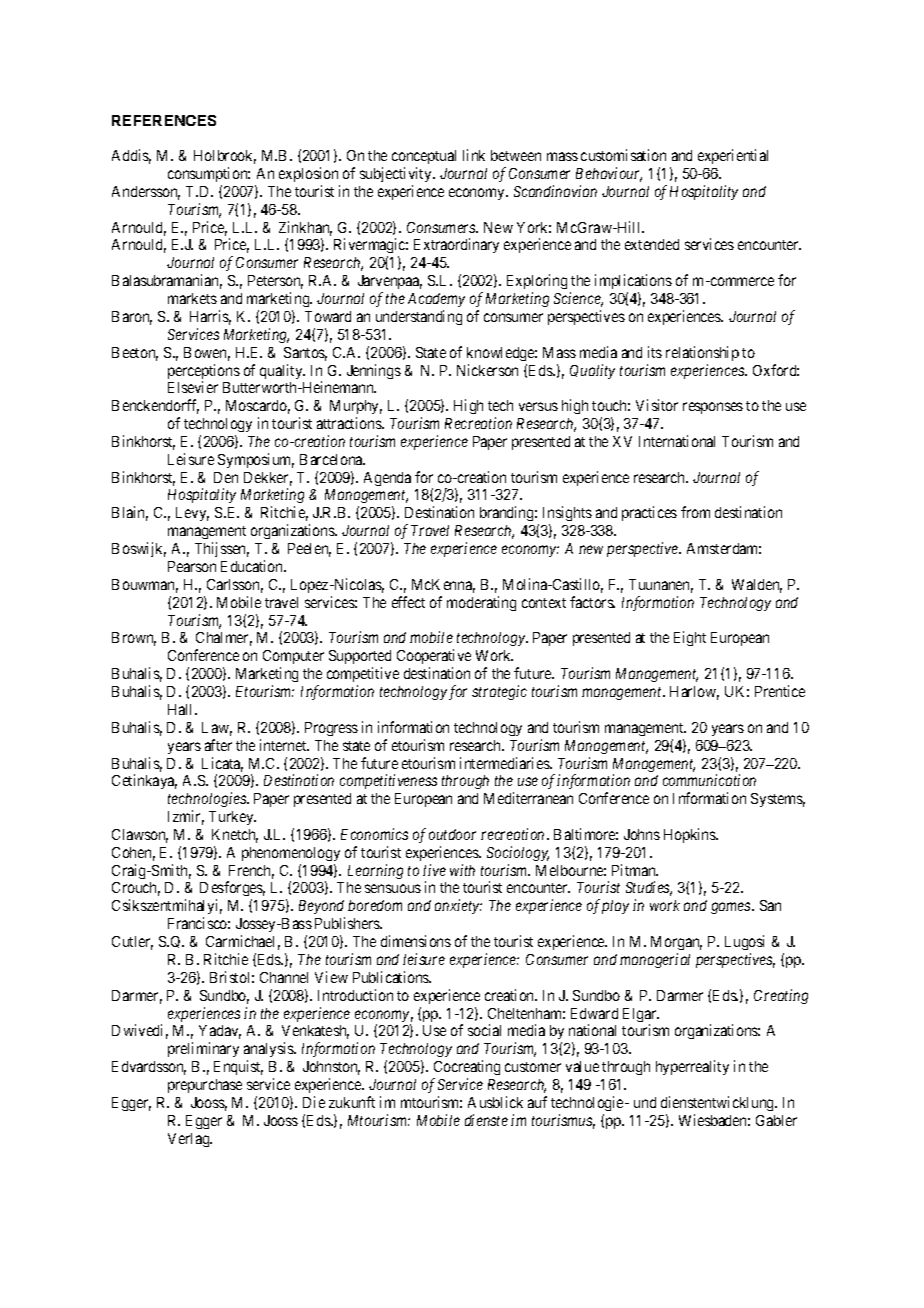  I want to click on Cooperative, so click(434, 658).
